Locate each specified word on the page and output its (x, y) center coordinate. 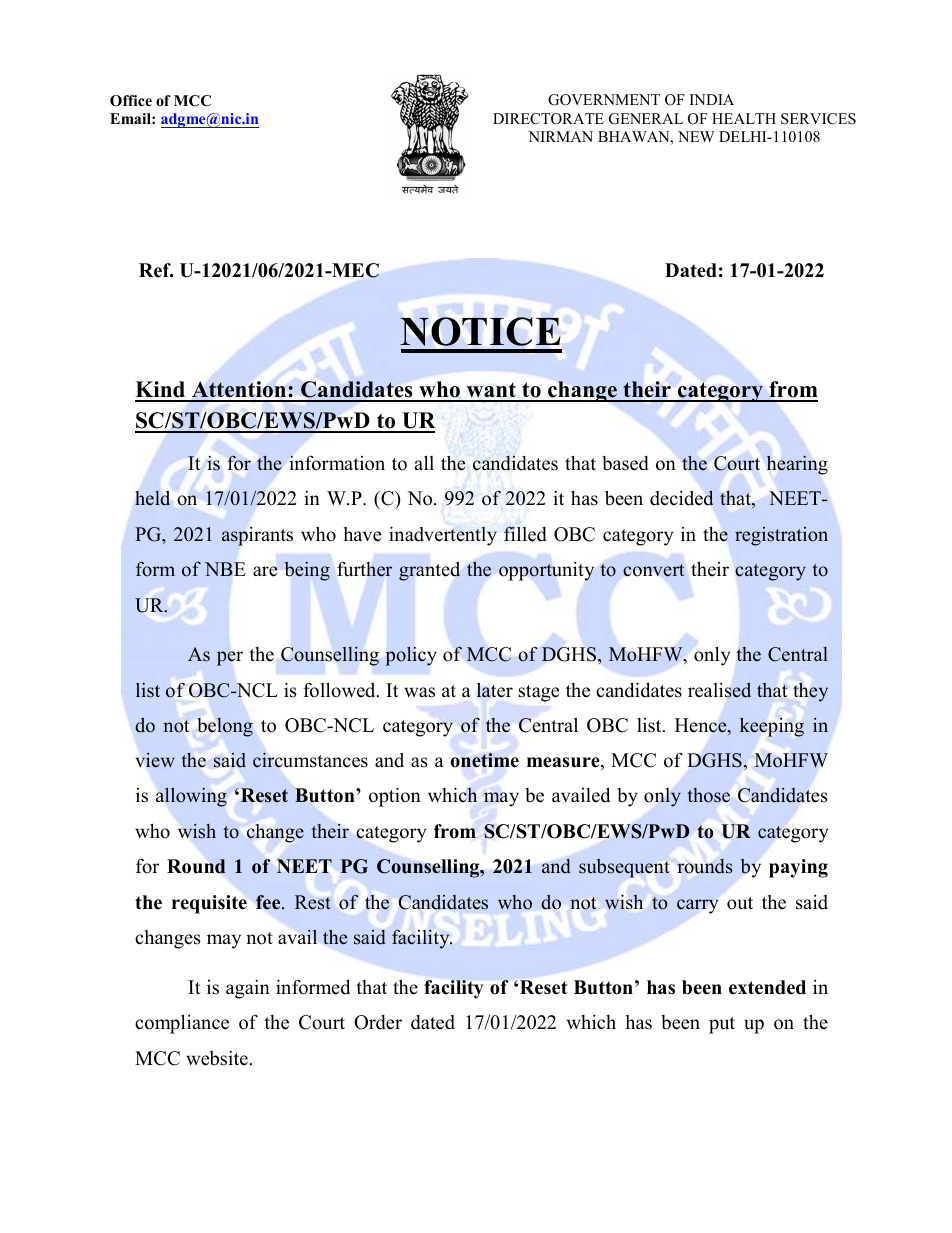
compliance (182, 1024)
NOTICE (480, 331)
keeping (772, 727)
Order (378, 1022)
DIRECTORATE (548, 119)
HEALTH (744, 118)
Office (131, 101)
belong (225, 727)
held (152, 498)
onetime (485, 760)
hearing (797, 465)
